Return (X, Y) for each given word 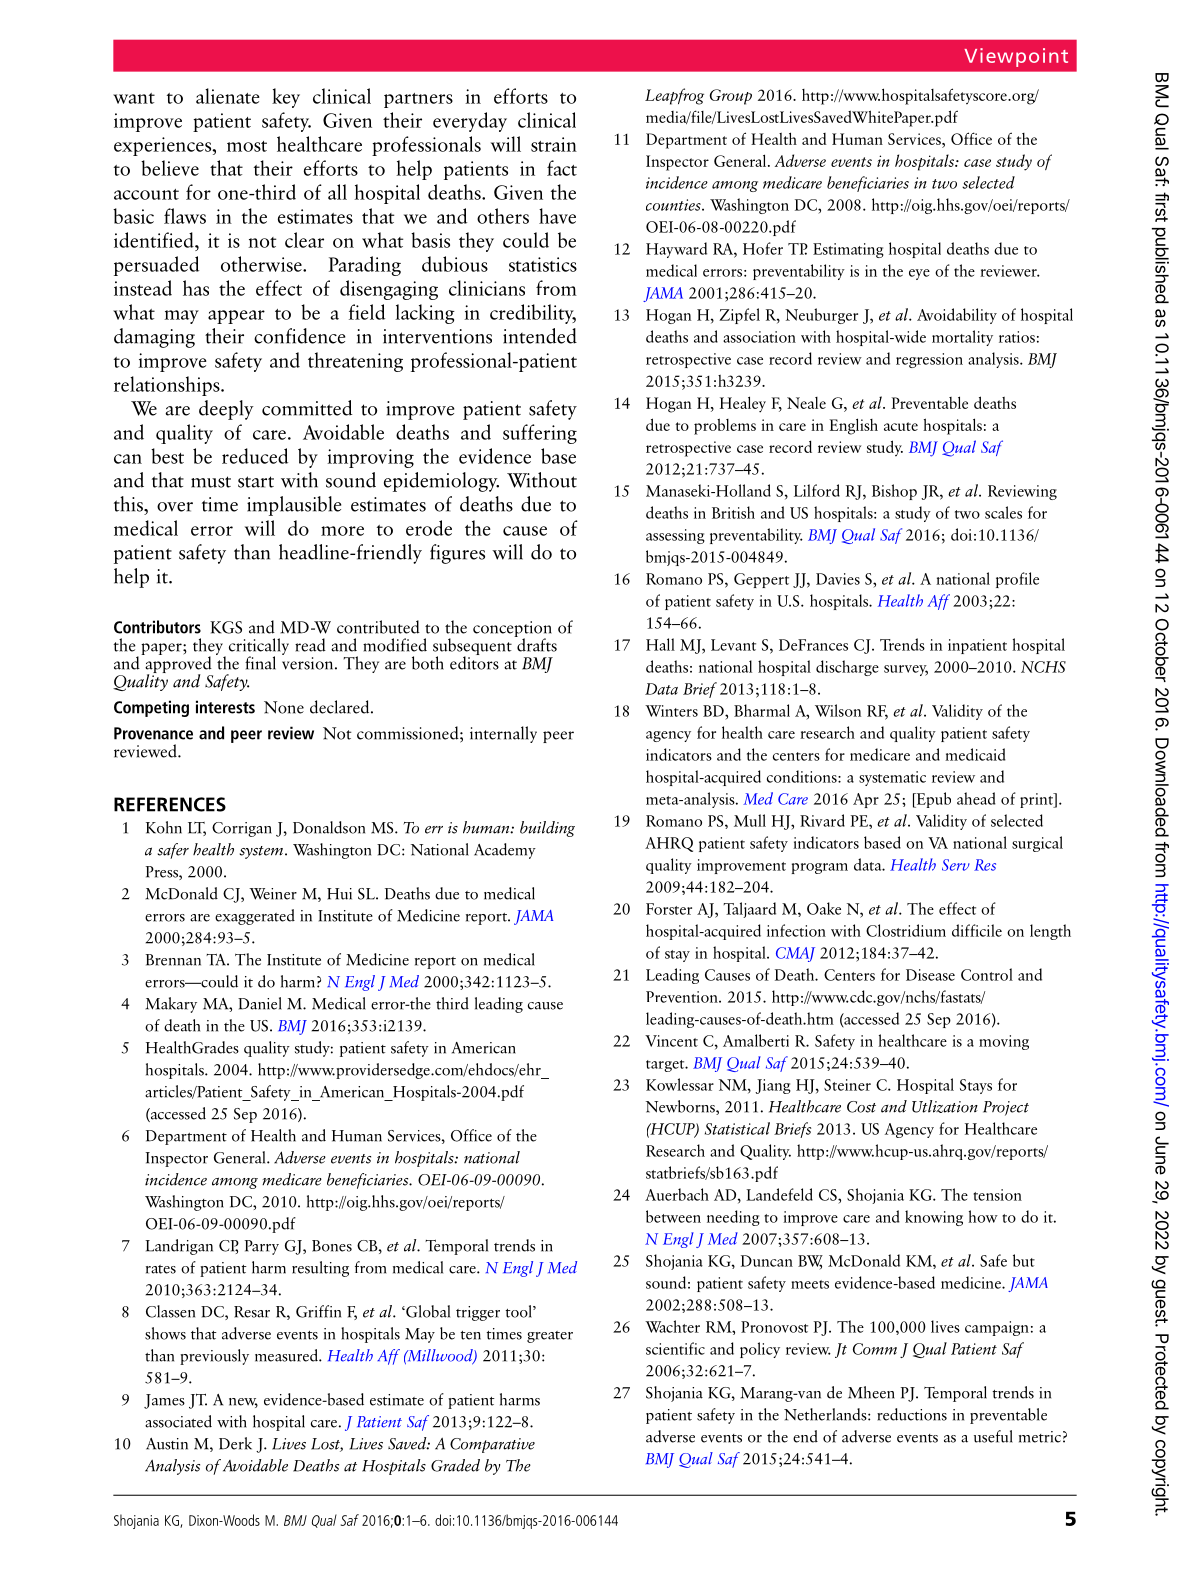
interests (225, 707)
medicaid (975, 754)
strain (554, 144)
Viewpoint (1016, 57)
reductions (912, 1414)
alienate (228, 96)
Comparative (492, 1445)
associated (178, 1421)
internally (503, 734)
